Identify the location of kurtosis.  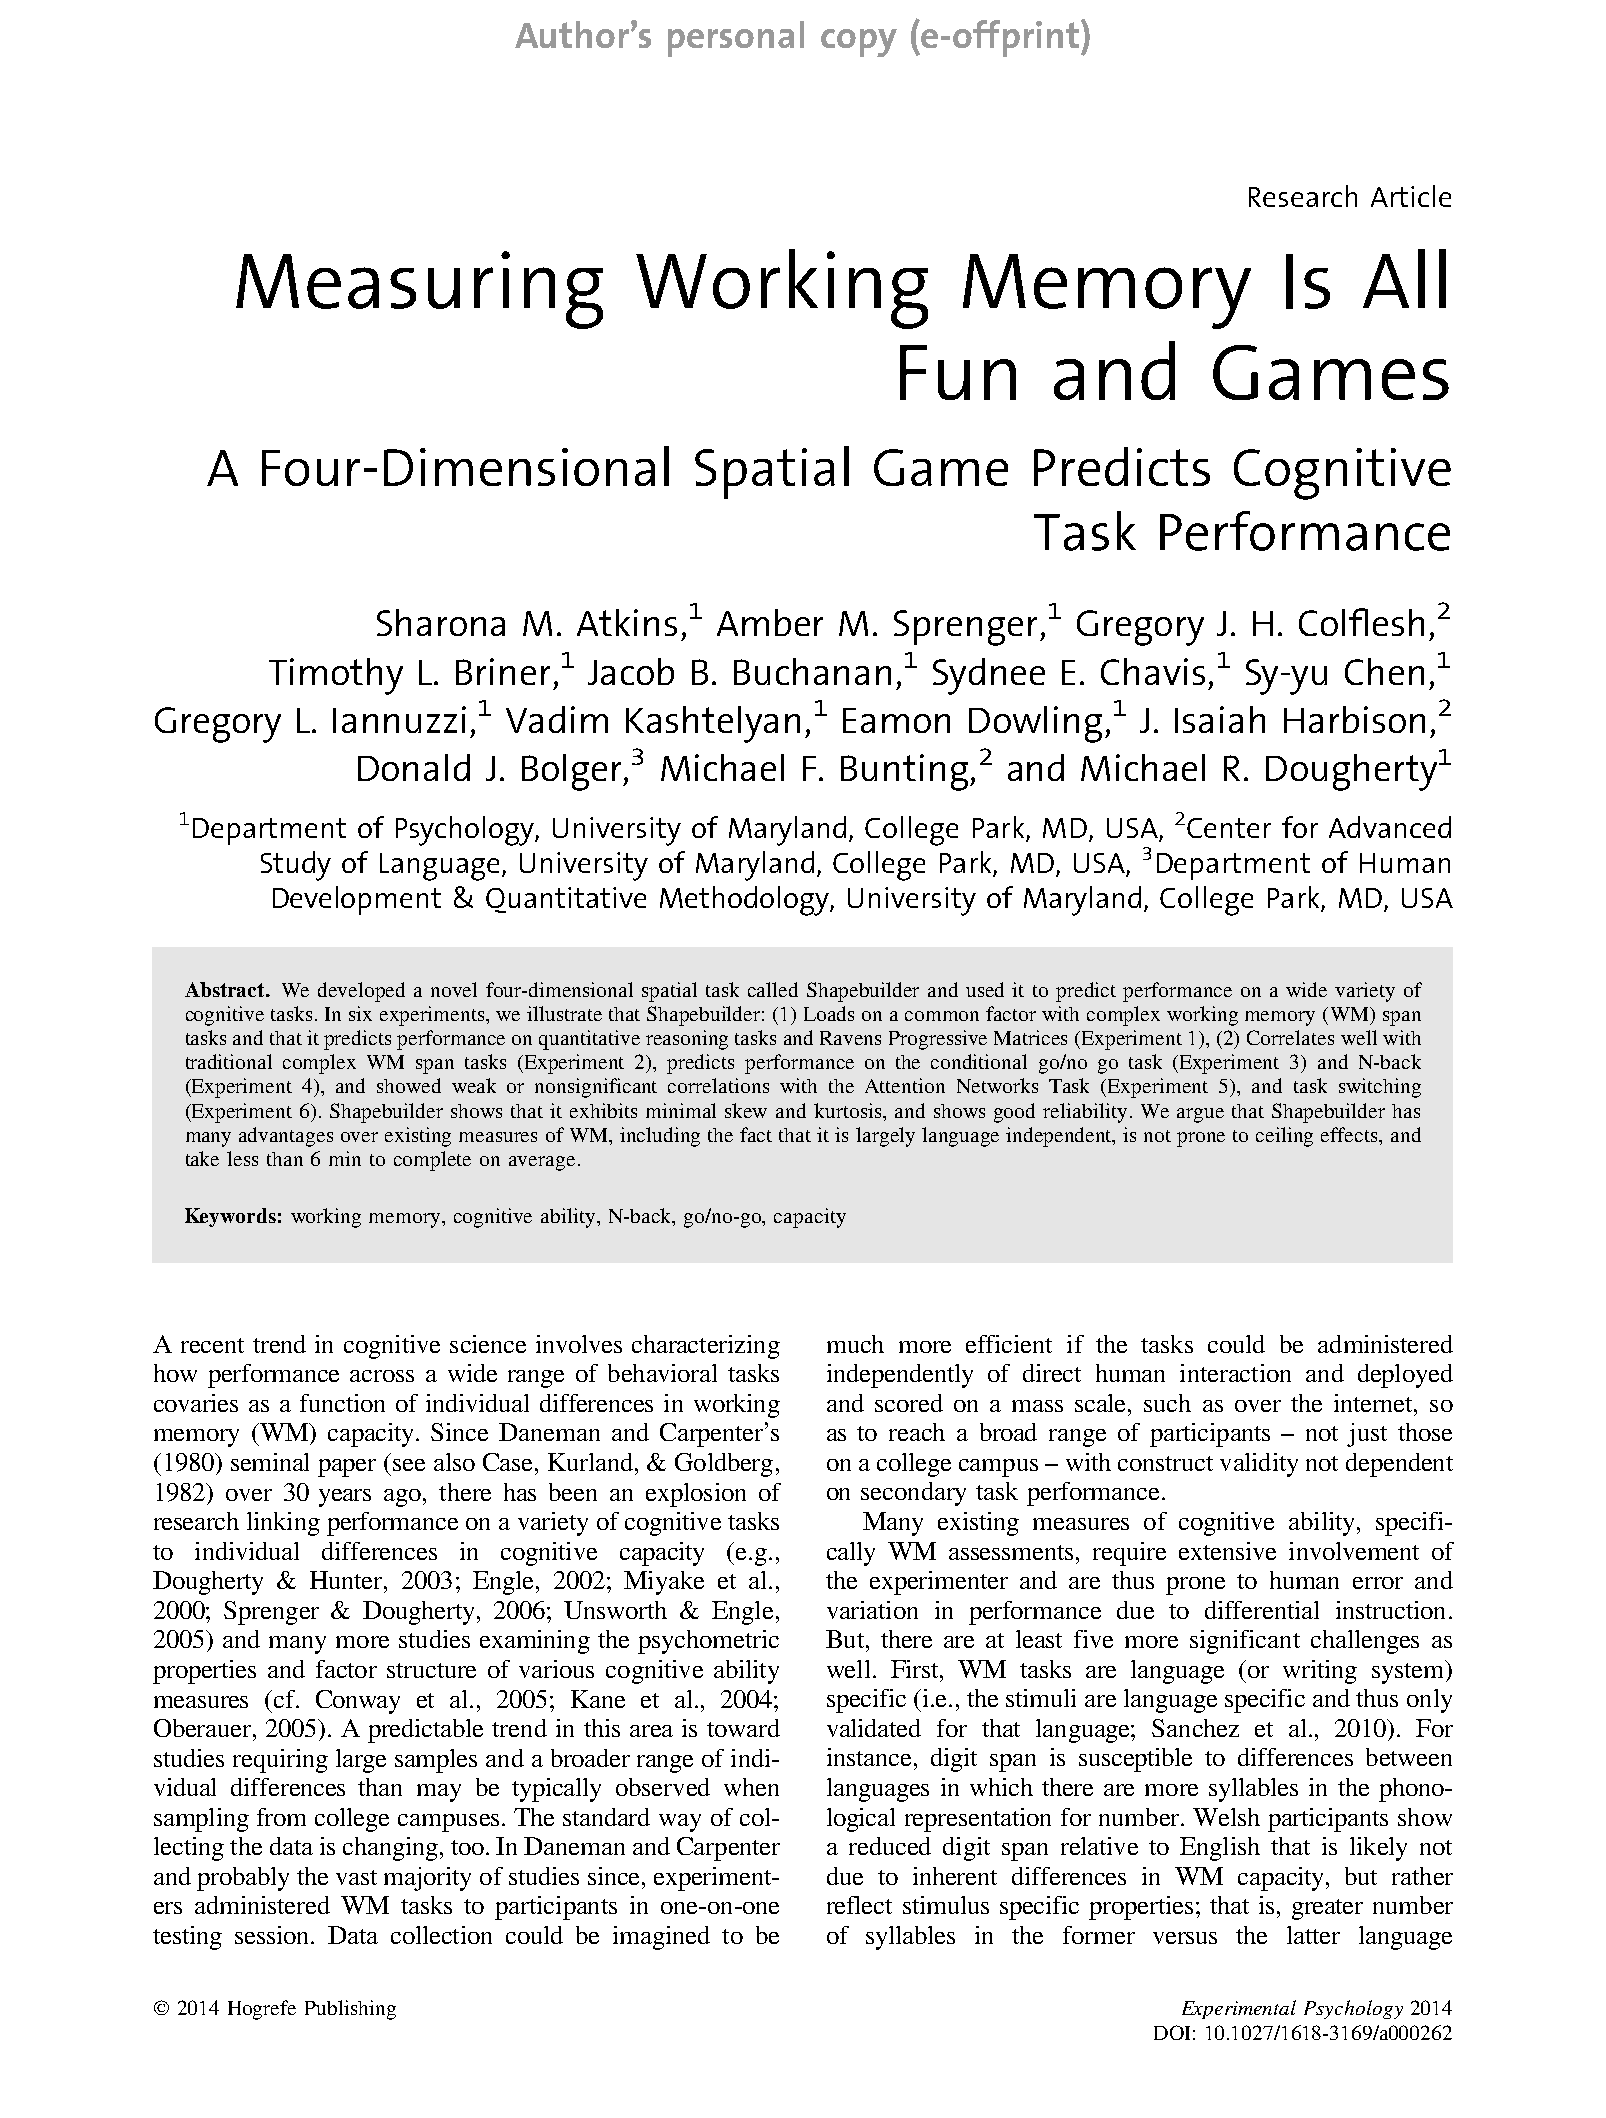
(849, 1110).
